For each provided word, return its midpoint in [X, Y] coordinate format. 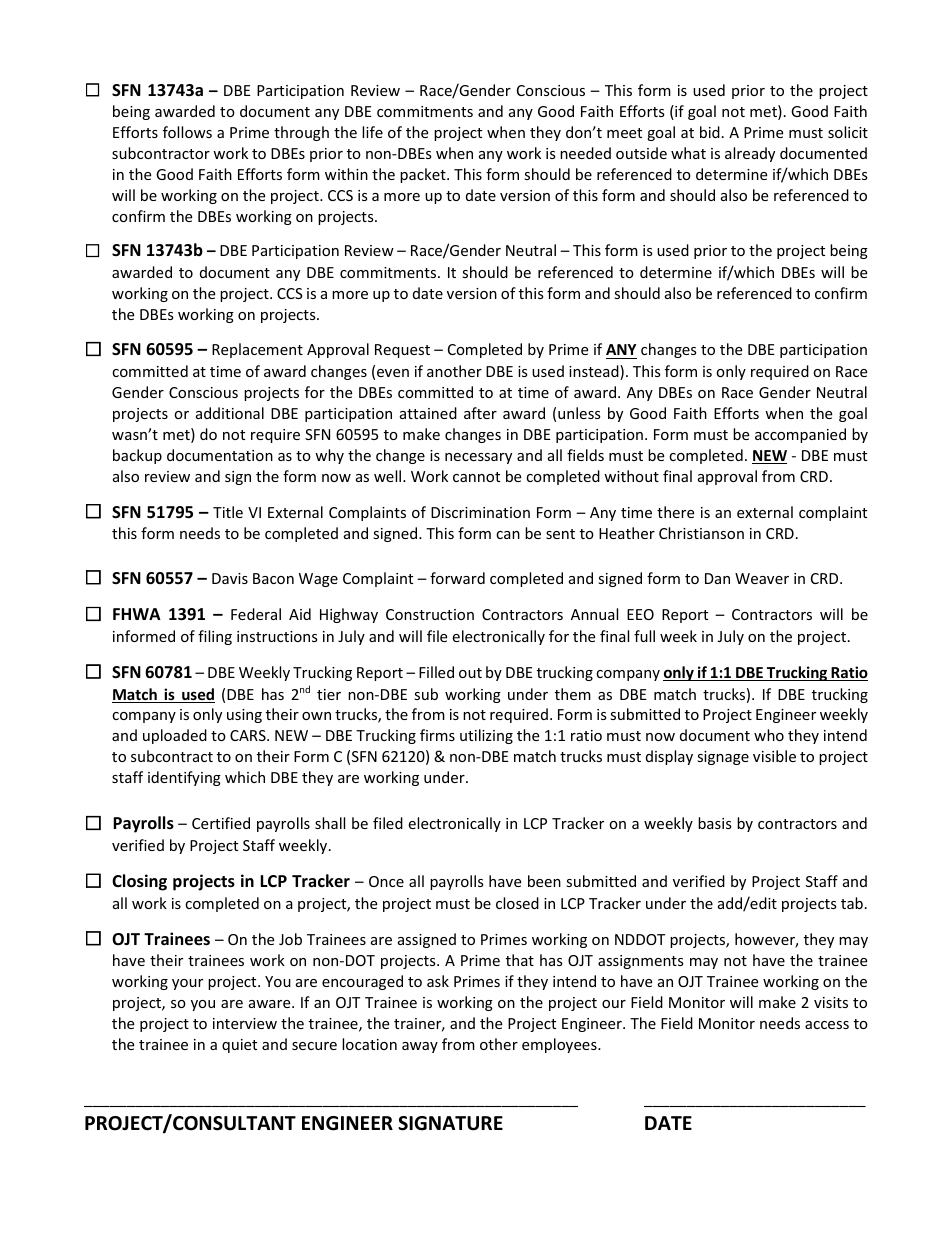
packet [424, 175]
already [750, 154]
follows [187, 132]
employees [560, 1045]
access [827, 1025]
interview [245, 1023]
